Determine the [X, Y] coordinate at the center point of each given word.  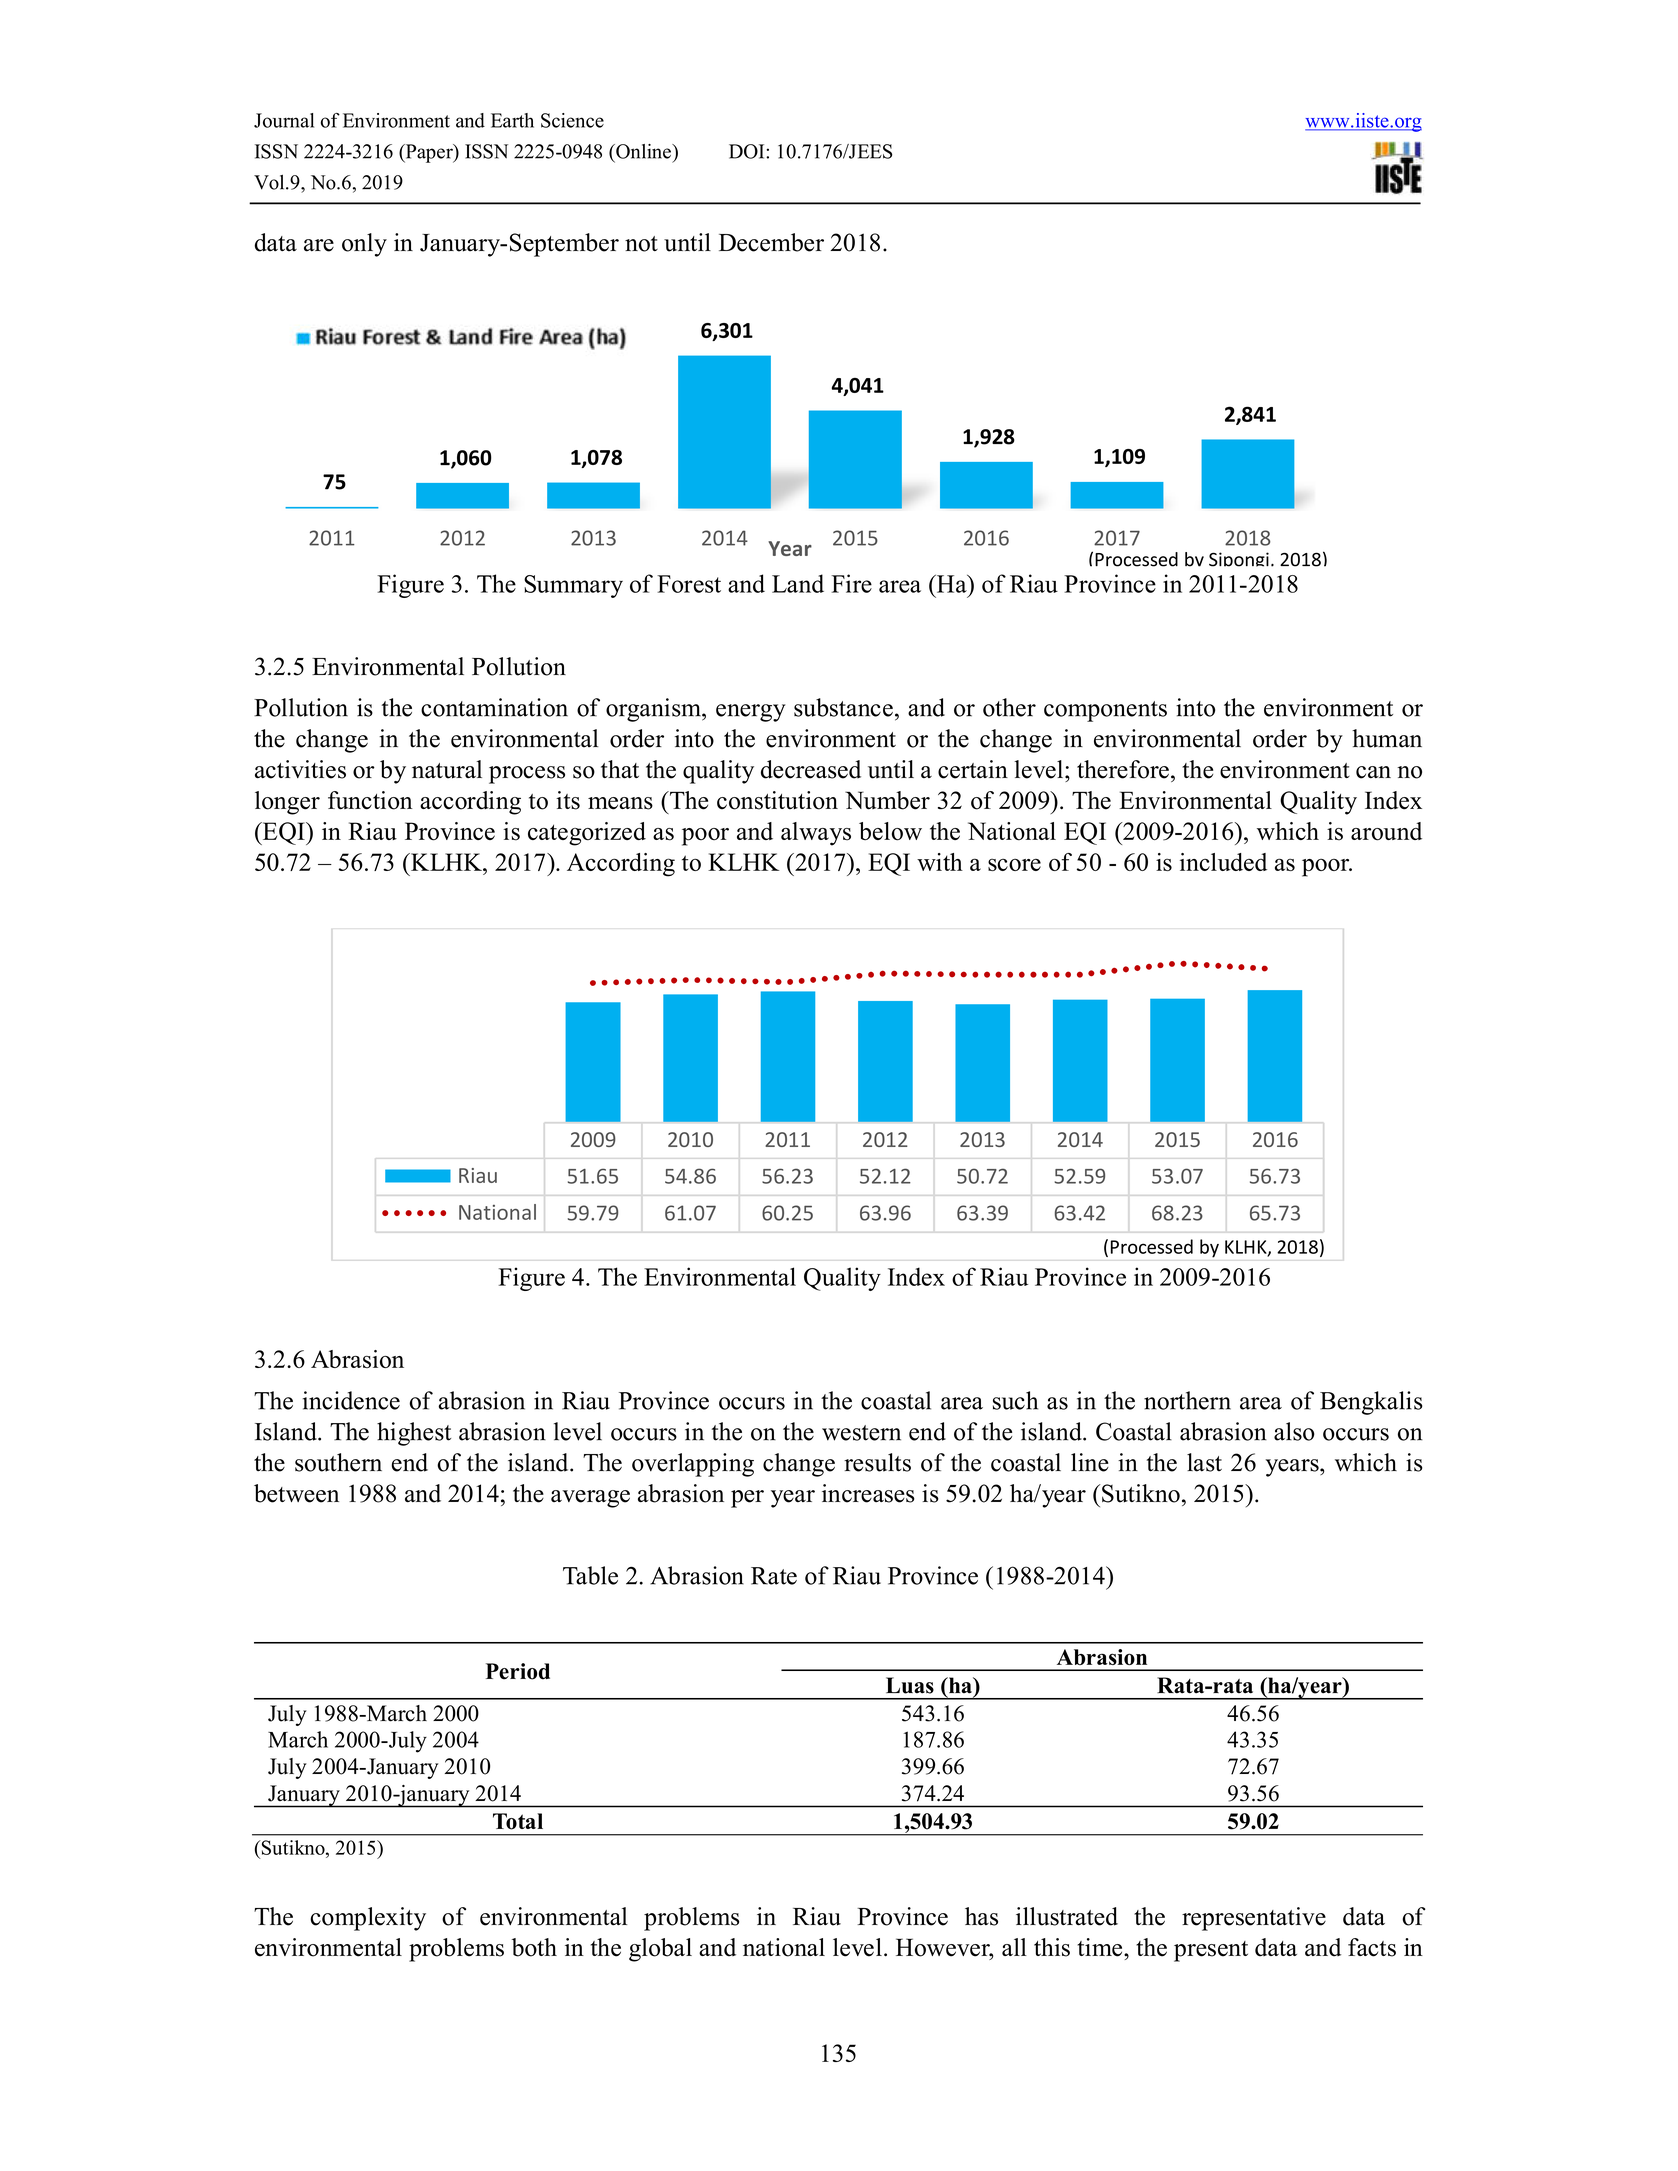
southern [338, 1462]
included [1223, 862]
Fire [851, 583]
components [1105, 711]
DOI [748, 151]
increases [868, 1493]
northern [1187, 1400]
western [861, 1433]
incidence [351, 1400]
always [816, 834]
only [364, 245]
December [771, 242]
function [370, 800]
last [1204, 1462]
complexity [368, 1919]
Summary [573, 586]
